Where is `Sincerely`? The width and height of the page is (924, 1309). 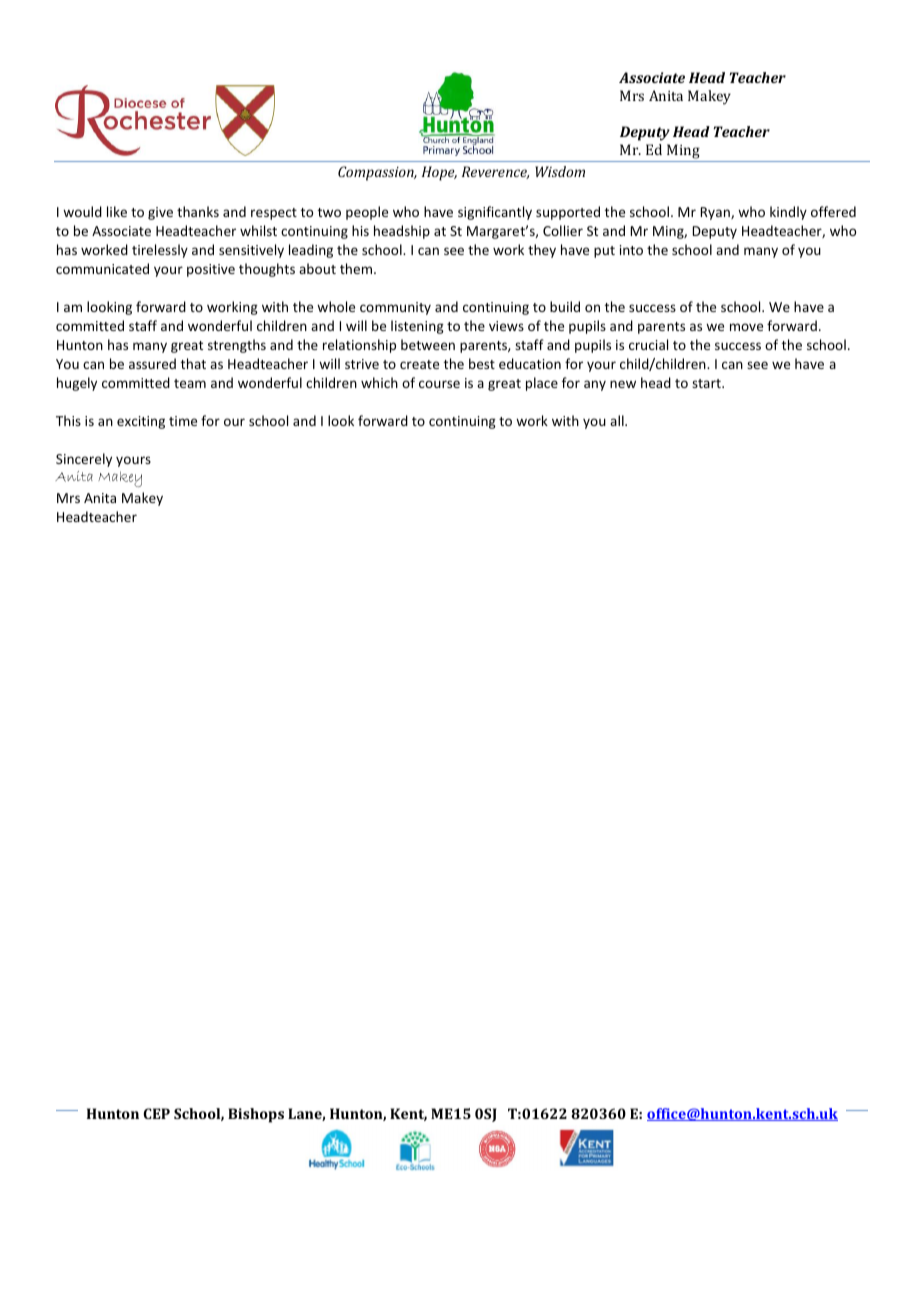 Sincerely is located at coordinates (84, 460).
